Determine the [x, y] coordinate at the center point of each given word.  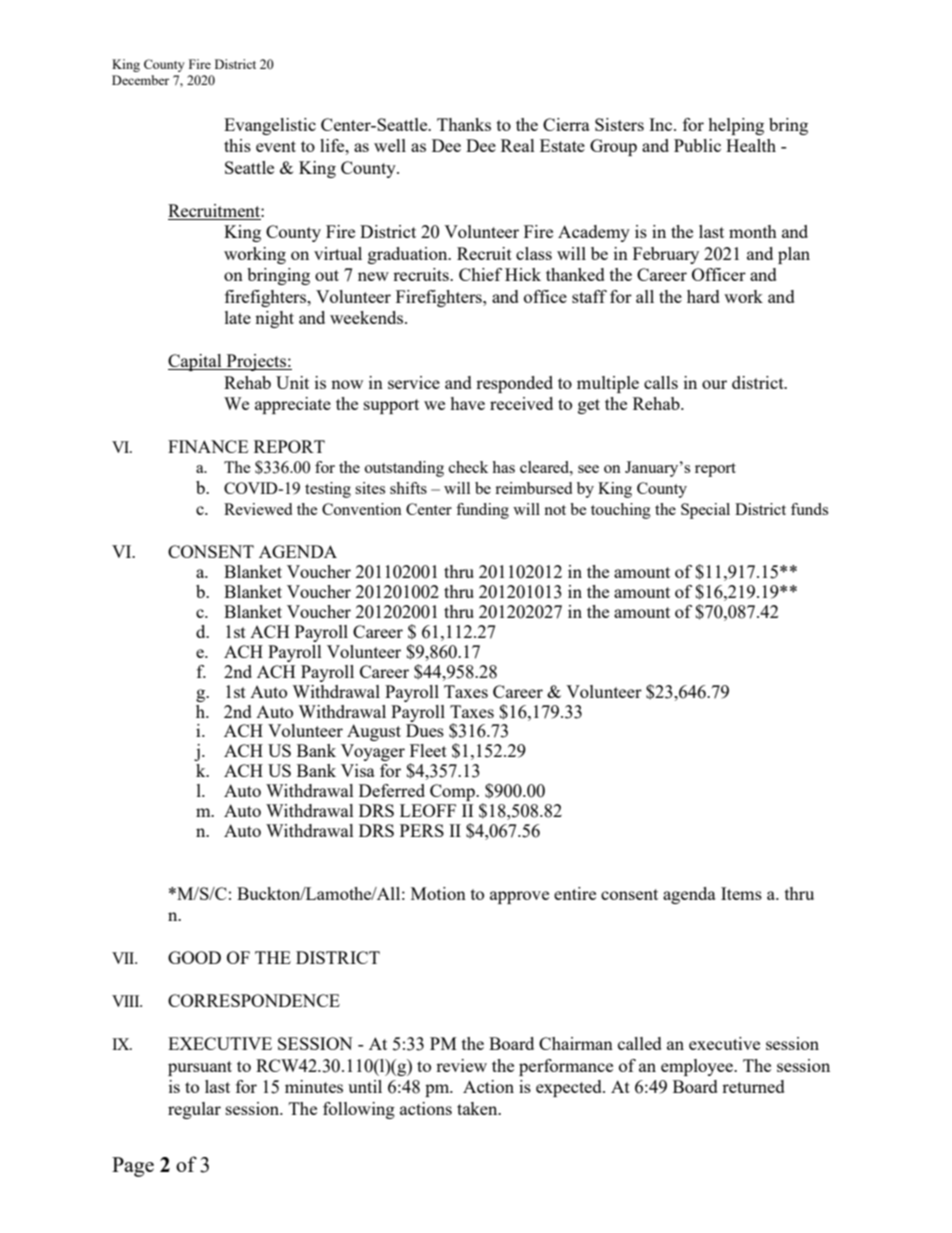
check [468, 467]
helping [736, 126]
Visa [358, 770]
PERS [422, 830]
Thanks [464, 124]
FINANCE [208, 446]
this [237, 145]
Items [741, 893]
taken [478, 1108]
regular [194, 1110]
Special [705, 511]
